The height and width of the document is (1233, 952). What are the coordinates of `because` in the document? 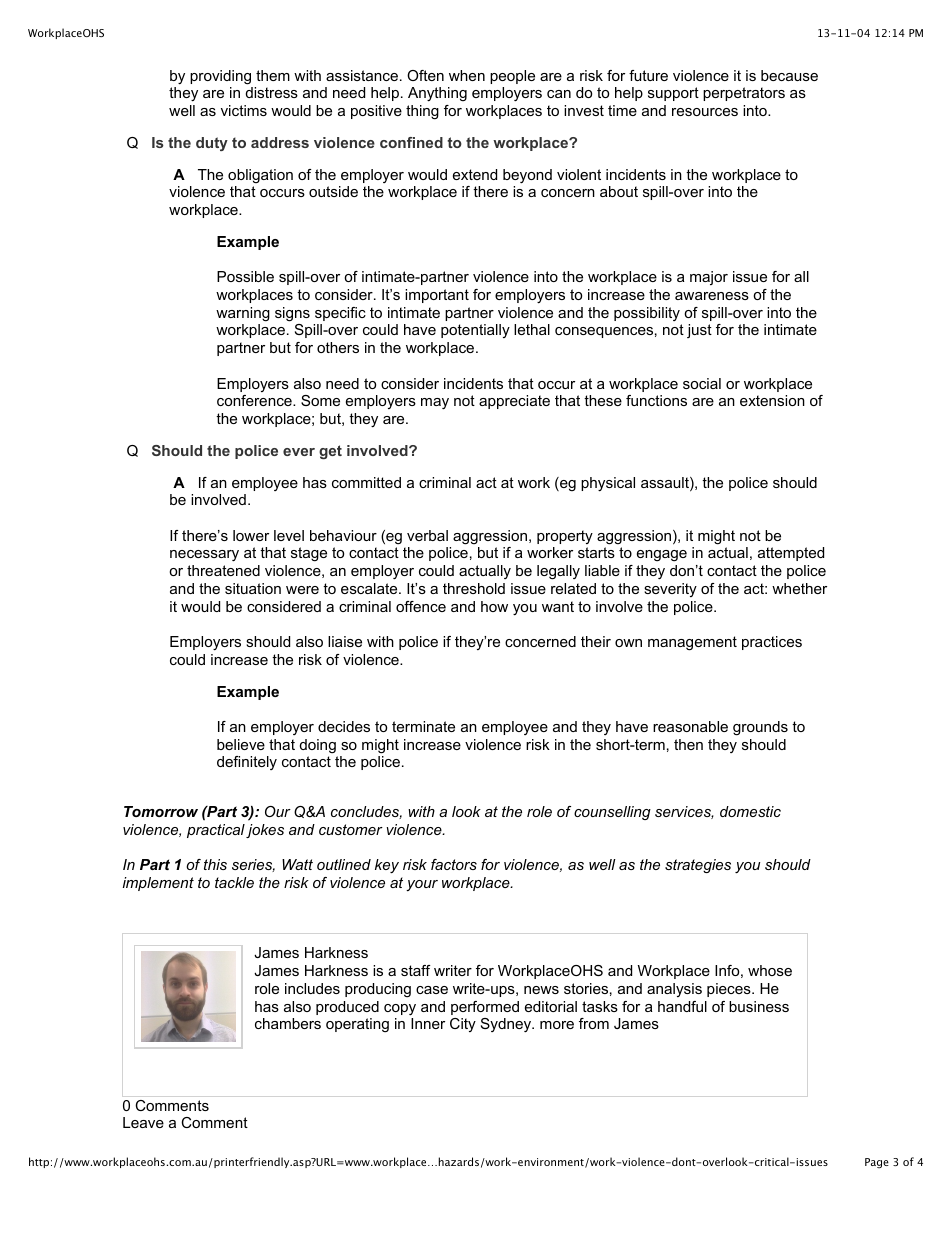 It's located at (789, 75).
